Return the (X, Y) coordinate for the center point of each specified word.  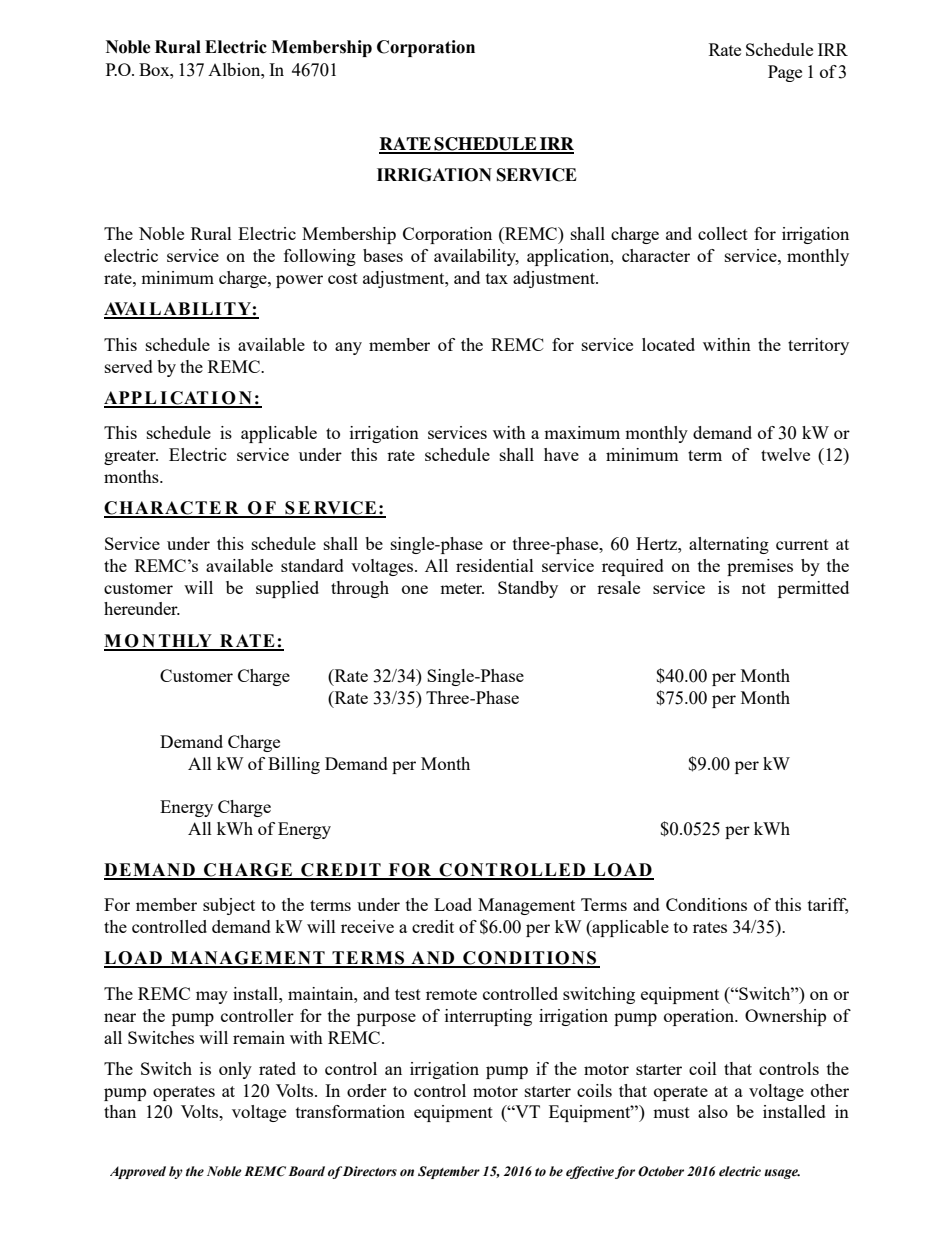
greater (131, 457)
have (561, 454)
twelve (785, 454)
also (713, 1111)
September (449, 1172)
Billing (294, 765)
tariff (828, 906)
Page (785, 73)
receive (367, 926)
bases (383, 255)
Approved (138, 1172)
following (320, 257)
